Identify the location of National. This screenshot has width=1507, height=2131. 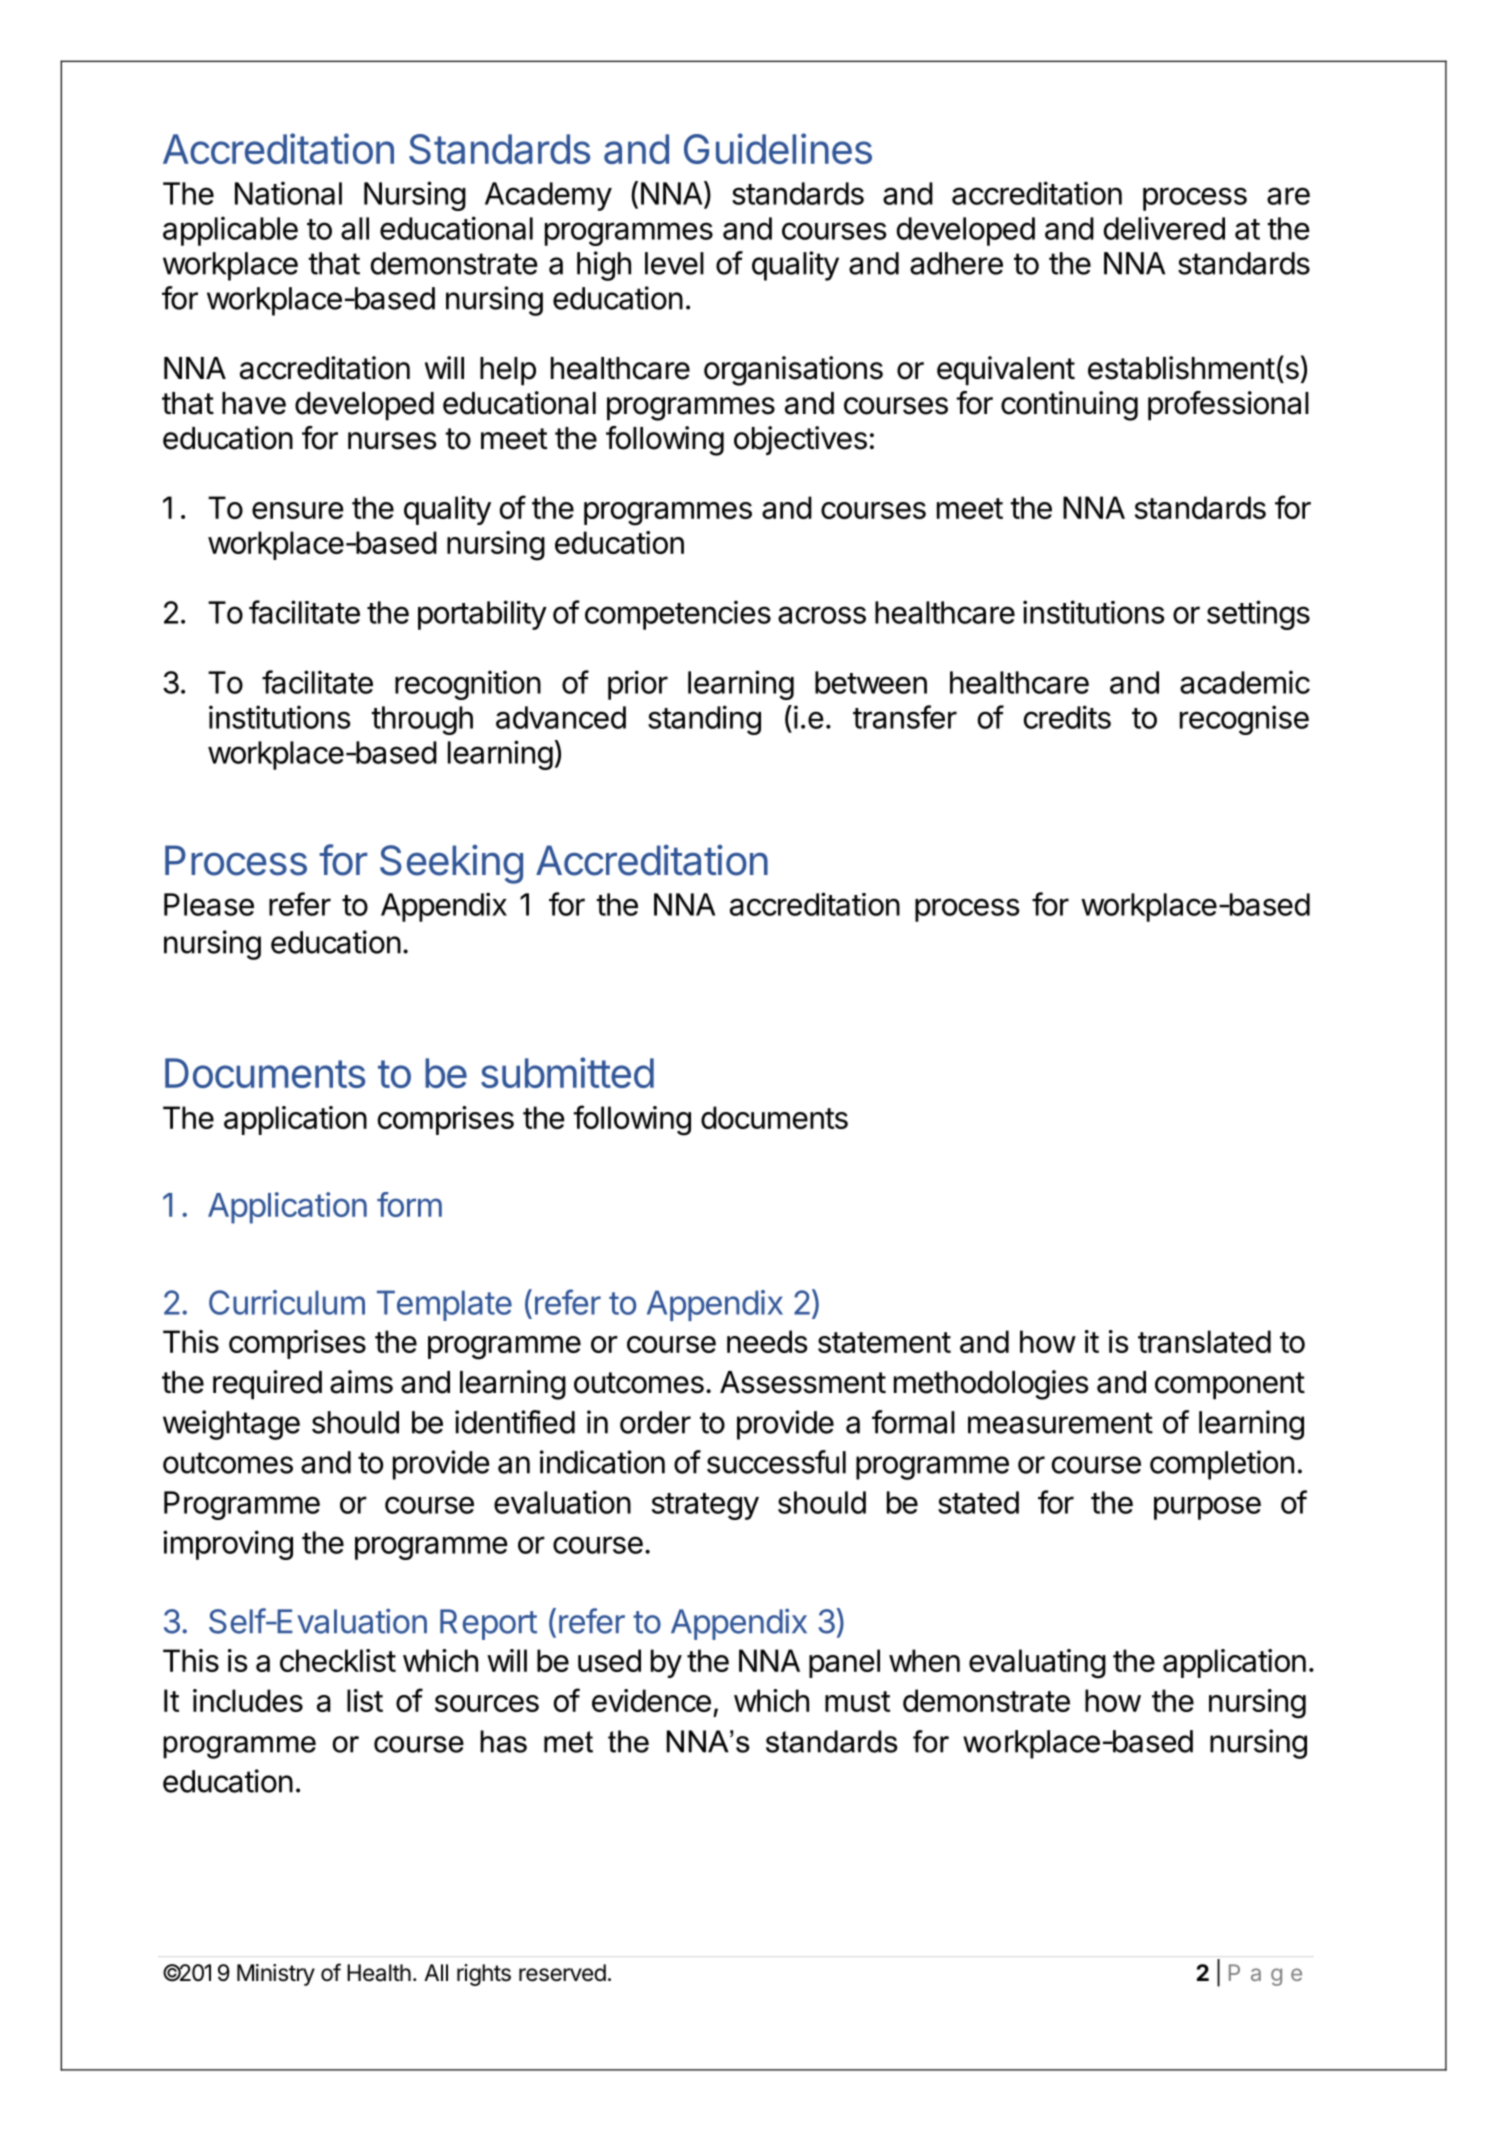
(288, 193).
